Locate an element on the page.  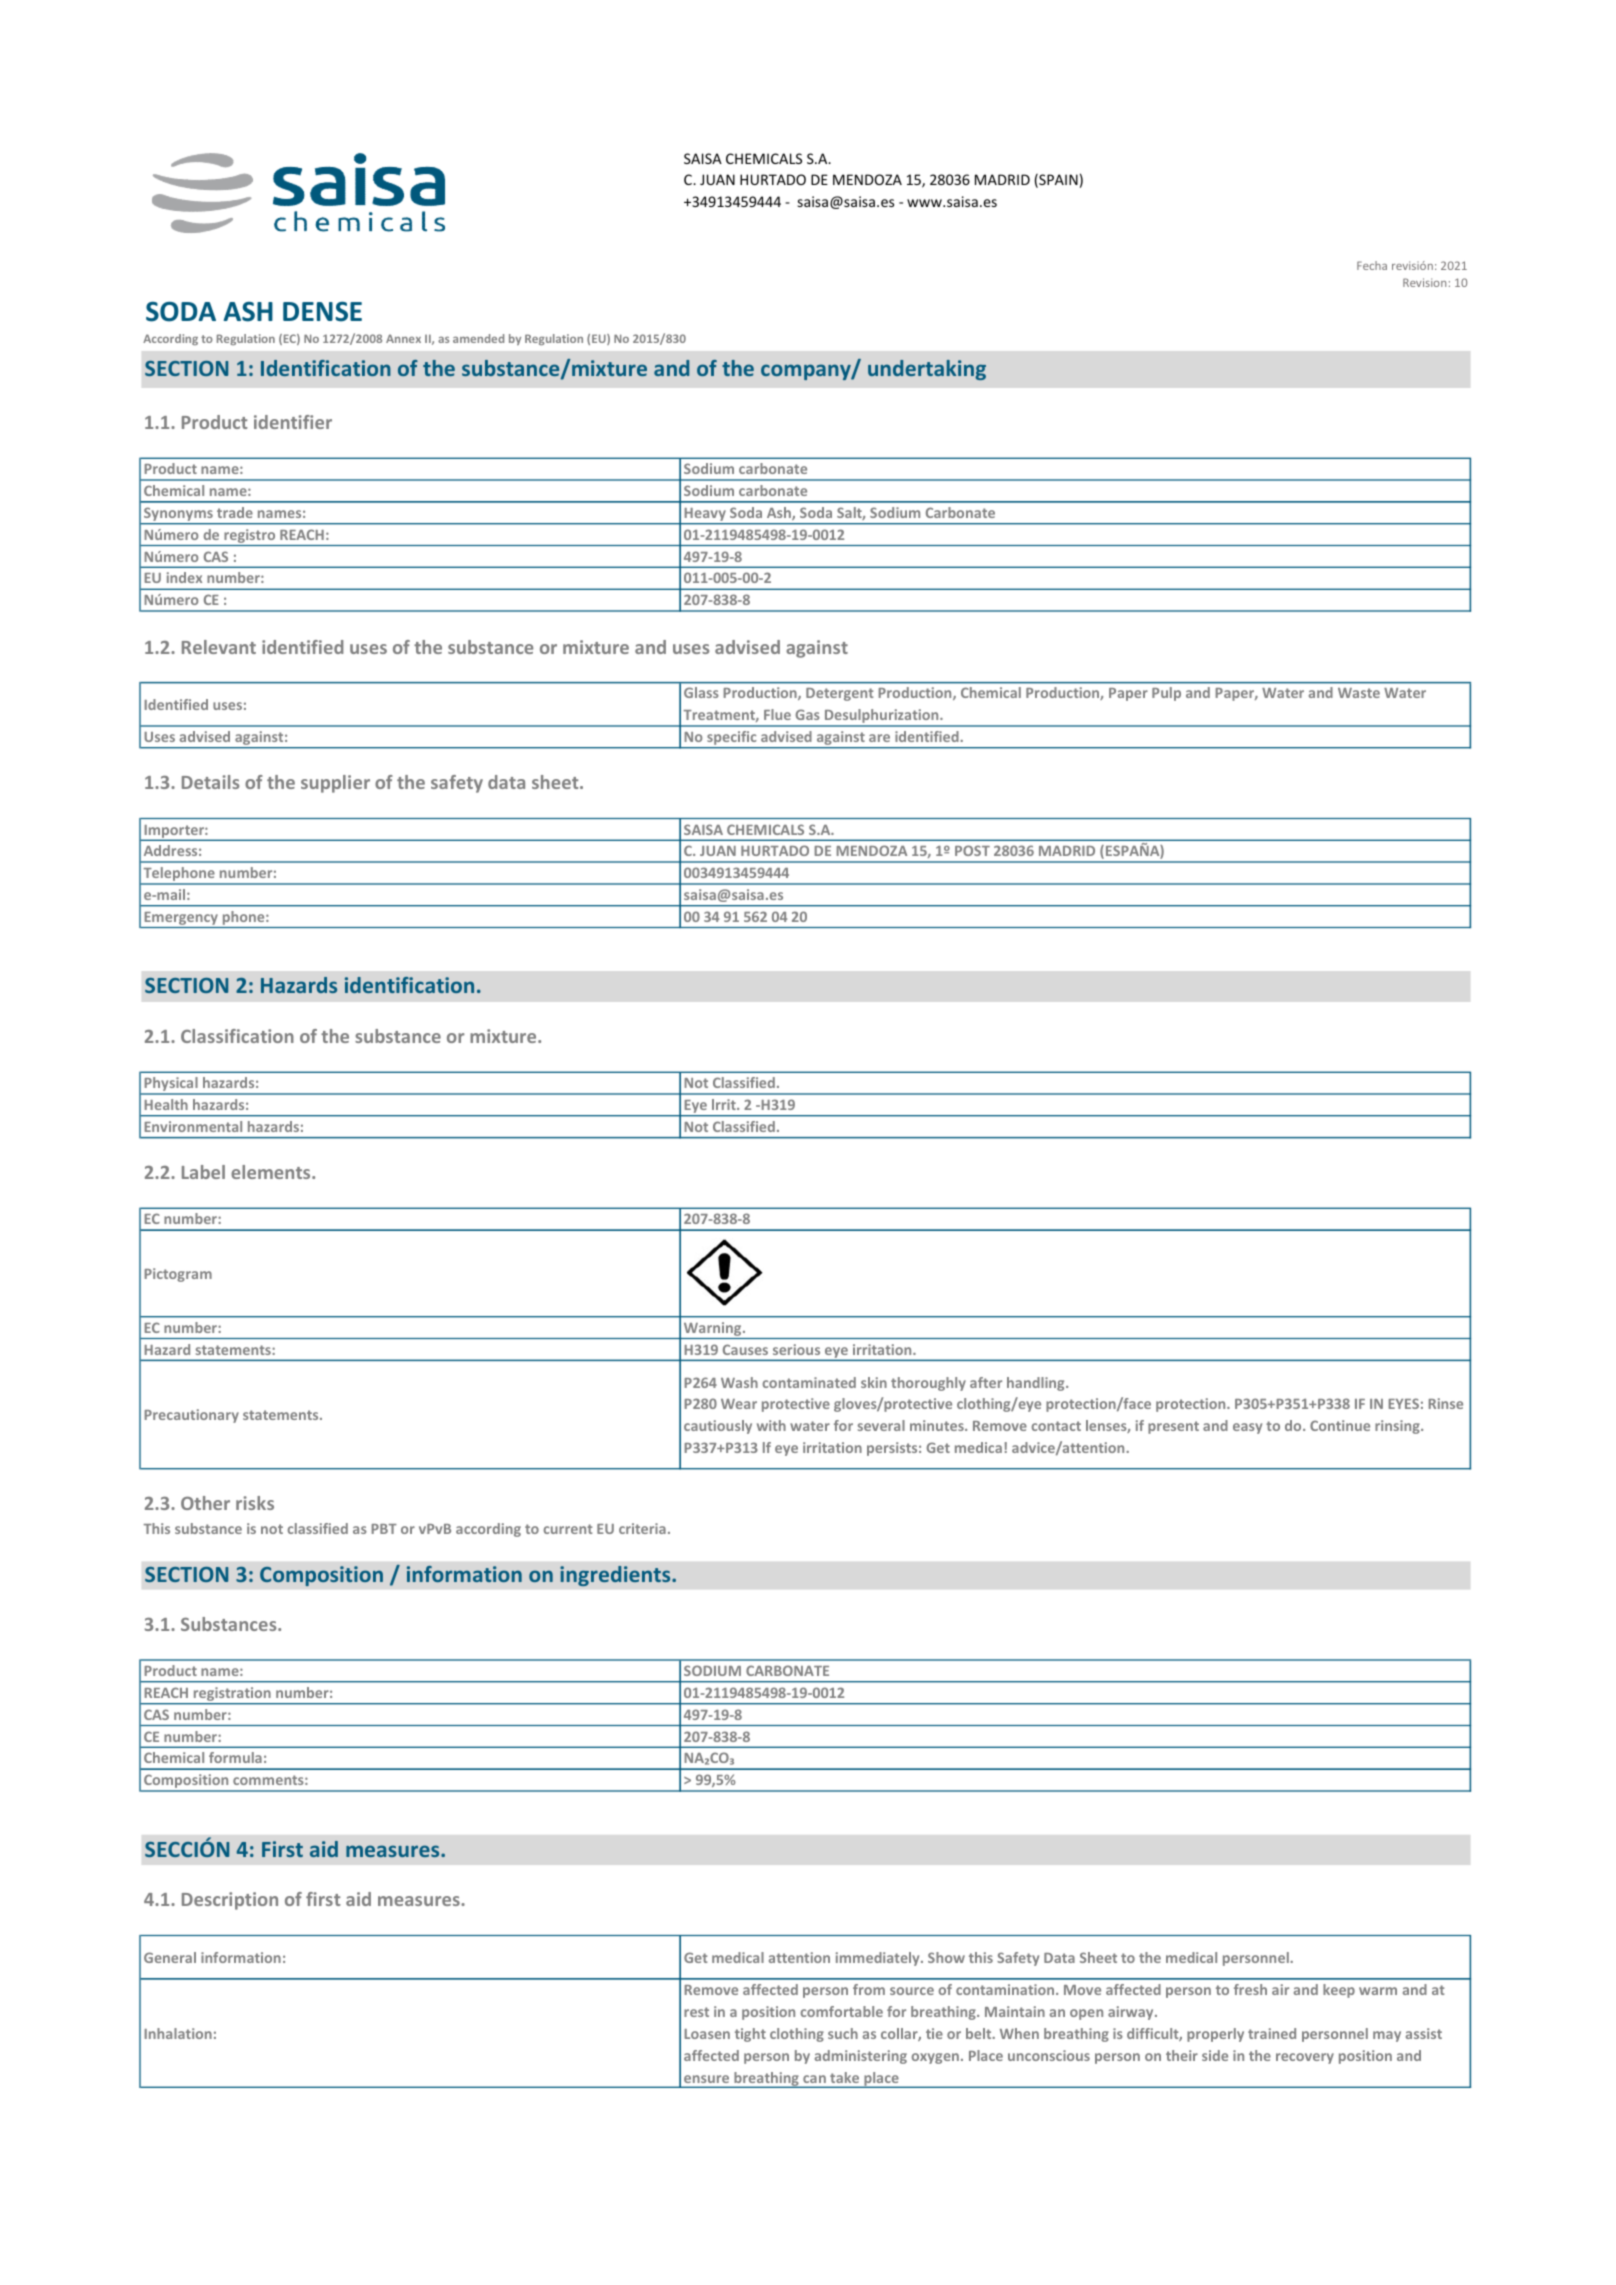
Fecha is located at coordinates (1372, 265).
